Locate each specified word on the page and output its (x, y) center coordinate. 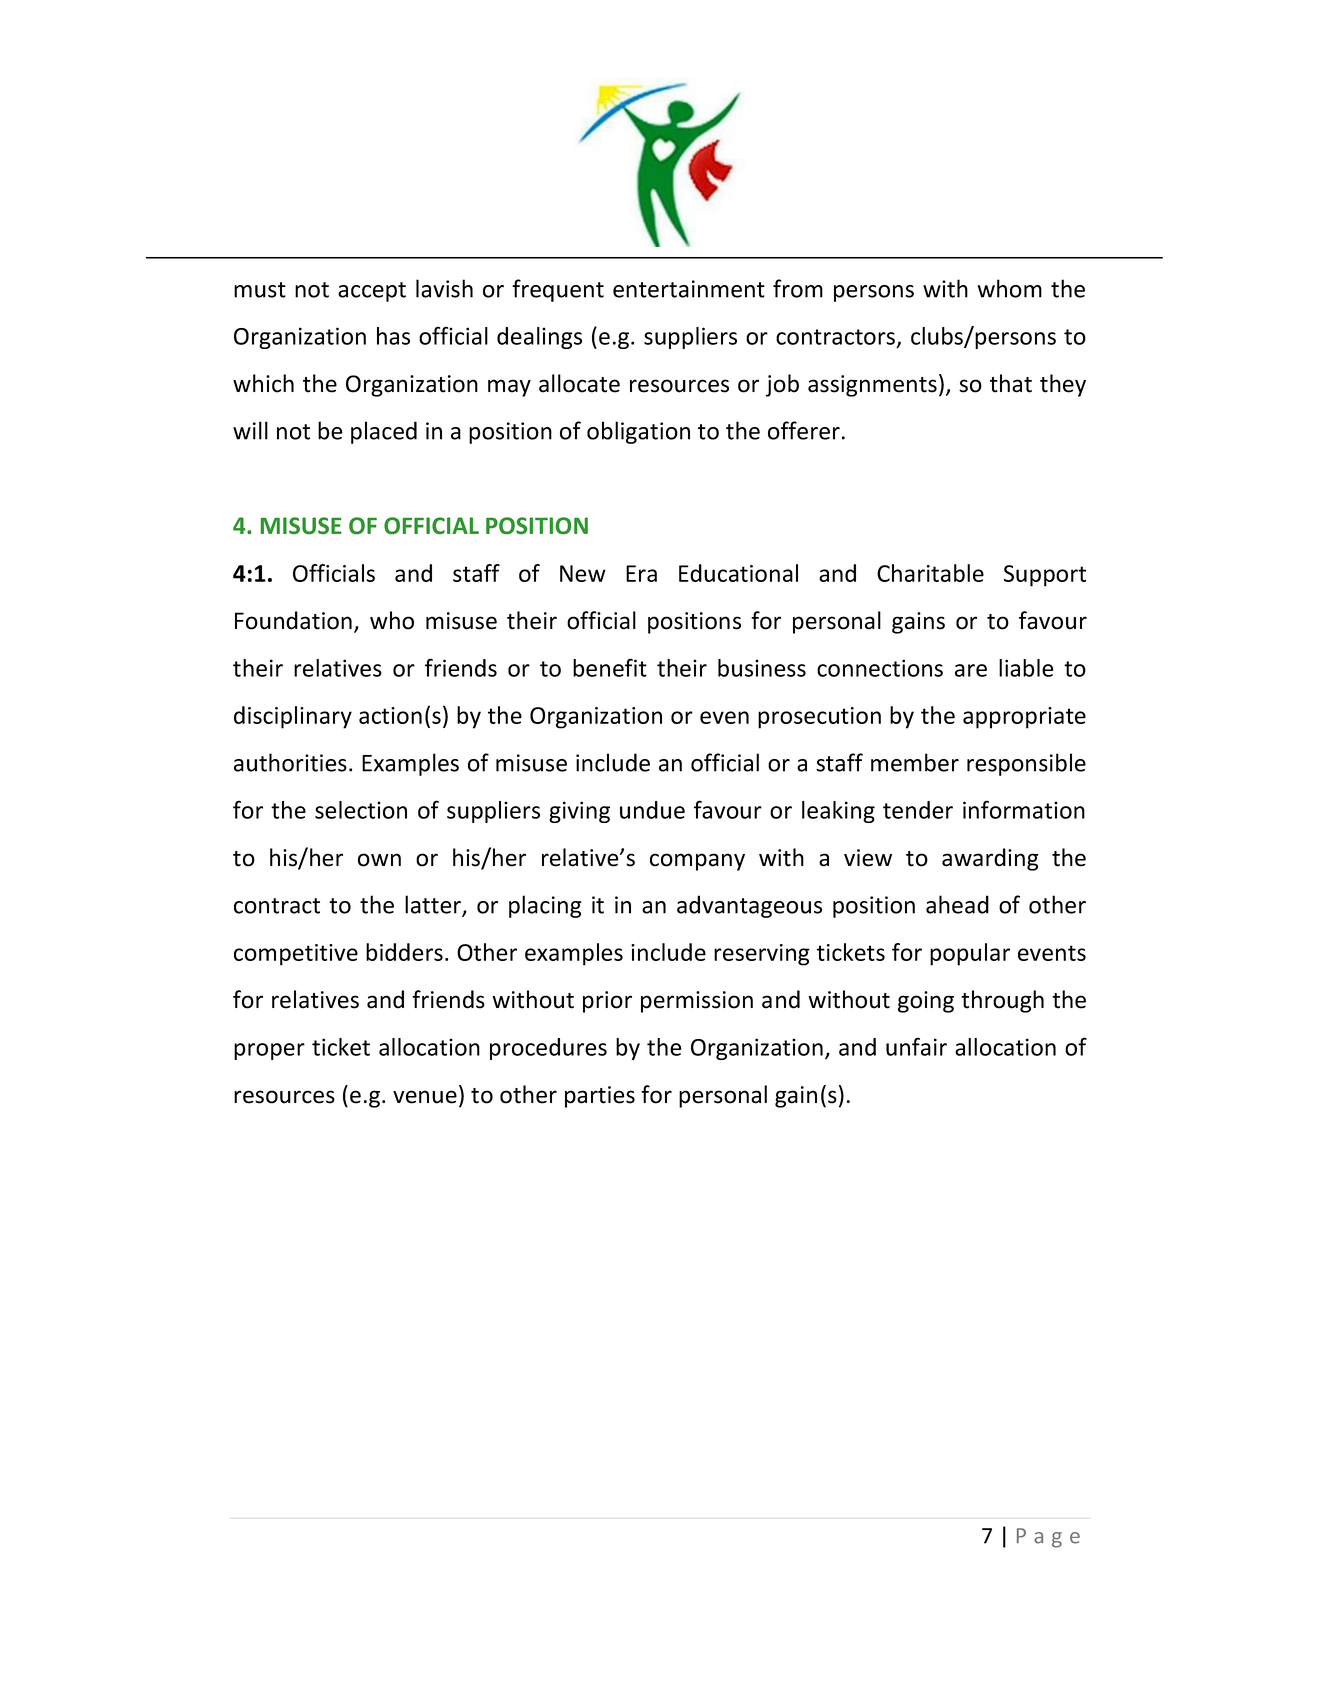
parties (600, 1097)
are (971, 670)
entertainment (689, 289)
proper (269, 1051)
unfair (916, 1046)
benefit (610, 667)
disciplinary (293, 717)
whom (1009, 288)
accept (372, 292)
